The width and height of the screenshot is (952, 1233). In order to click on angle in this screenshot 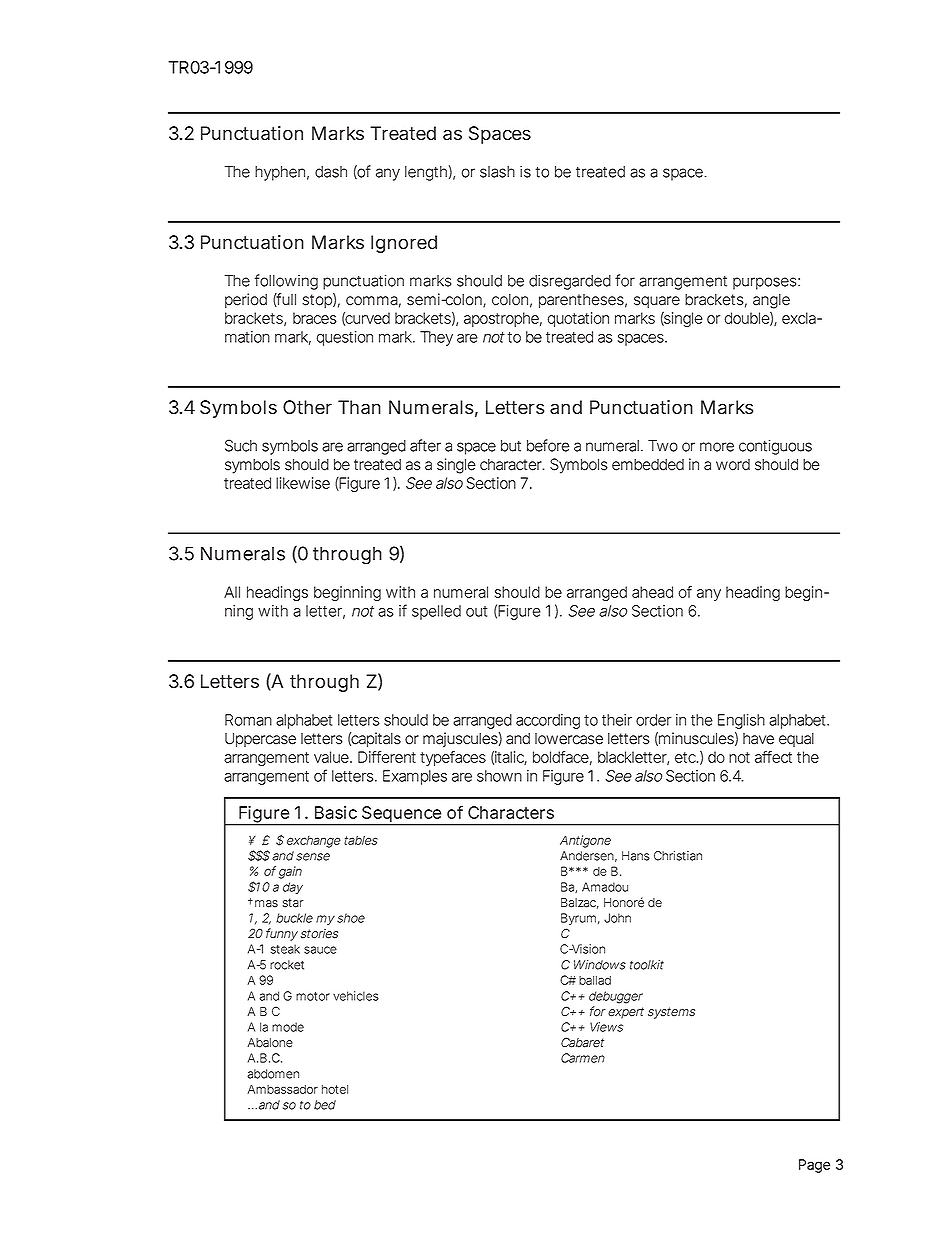, I will do `click(771, 301)`.
